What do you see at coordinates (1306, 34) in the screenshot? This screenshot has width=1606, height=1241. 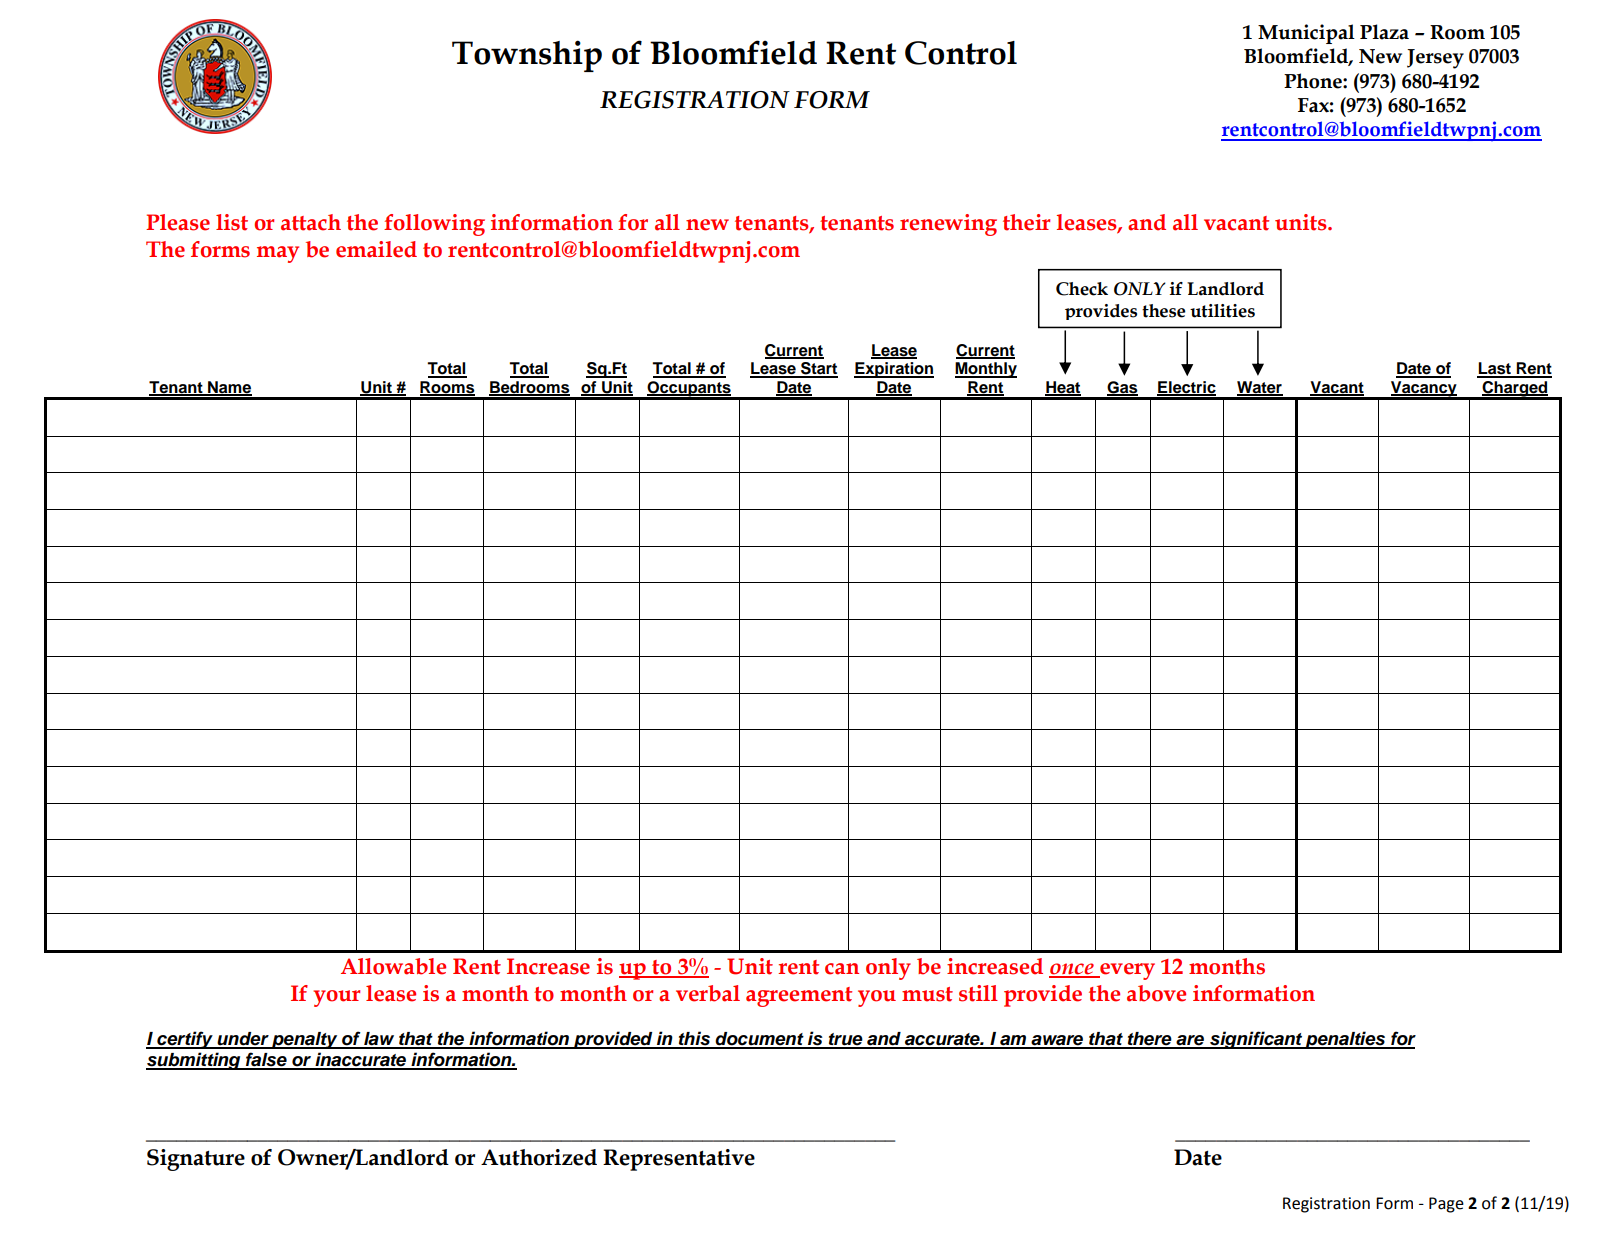 I see `Municipal` at bounding box center [1306, 34].
